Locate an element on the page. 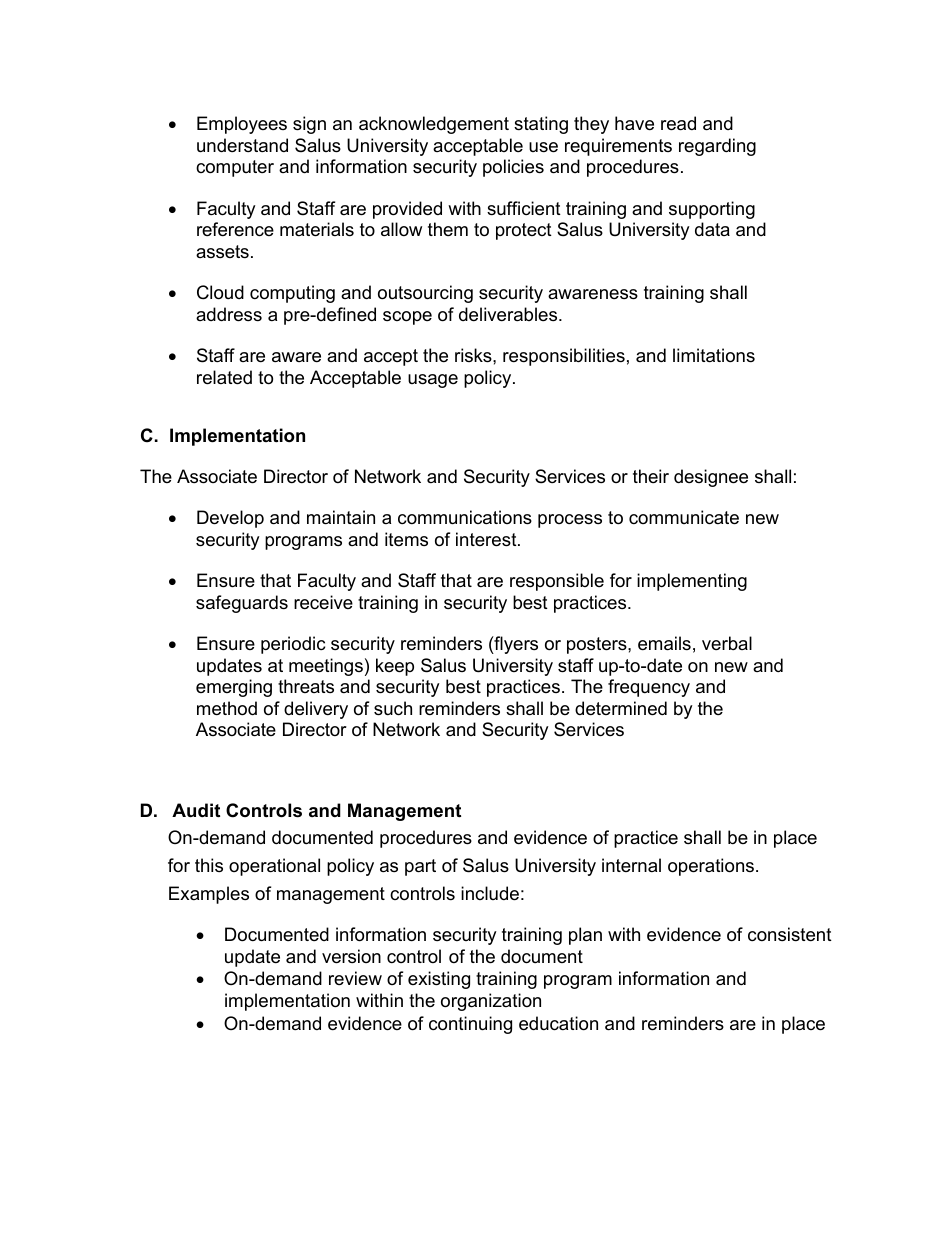 This page has height=1233, width=952. understand is located at coordinates (242, 145).
